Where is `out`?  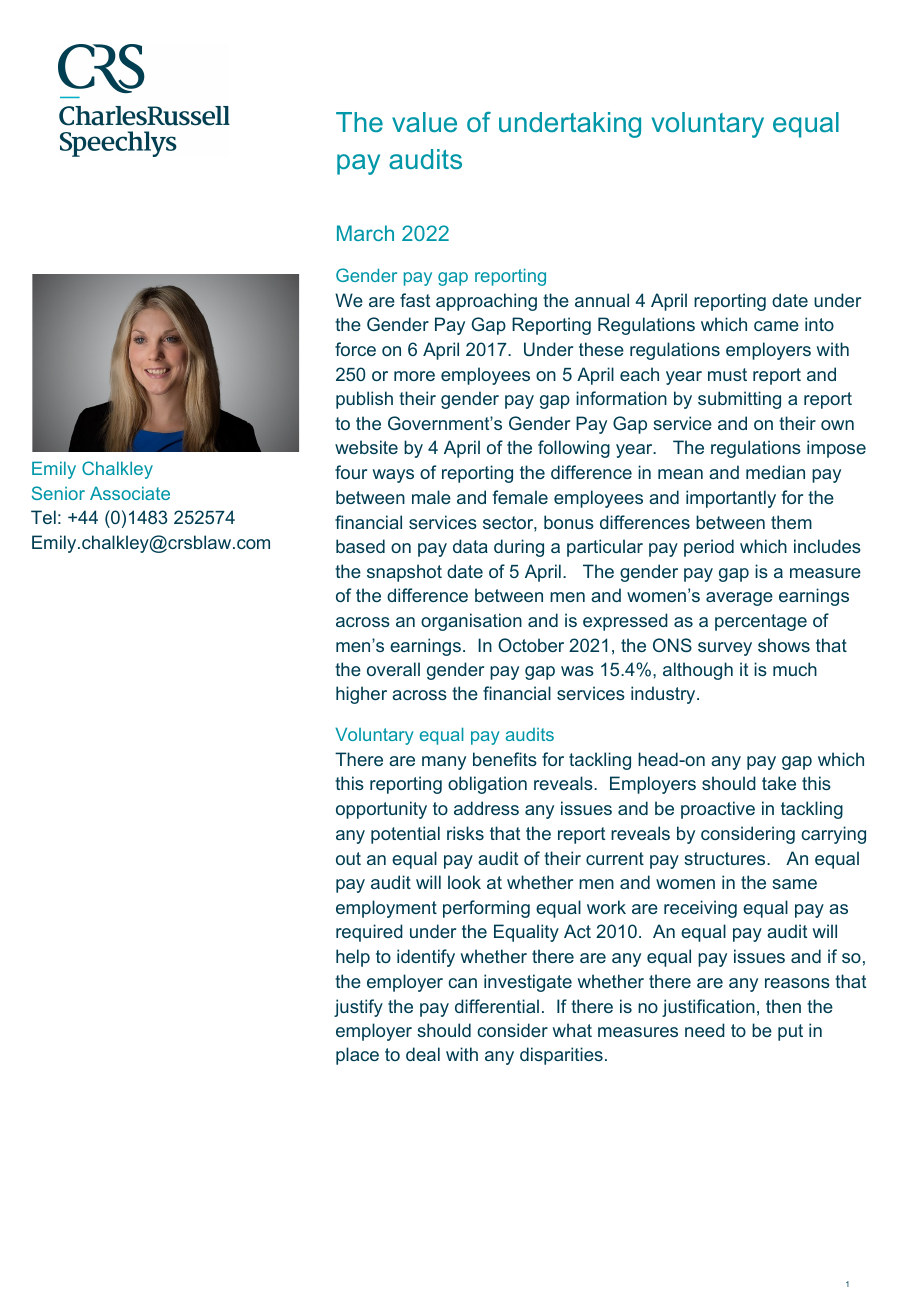
out is located at coordinates (348, 858).
